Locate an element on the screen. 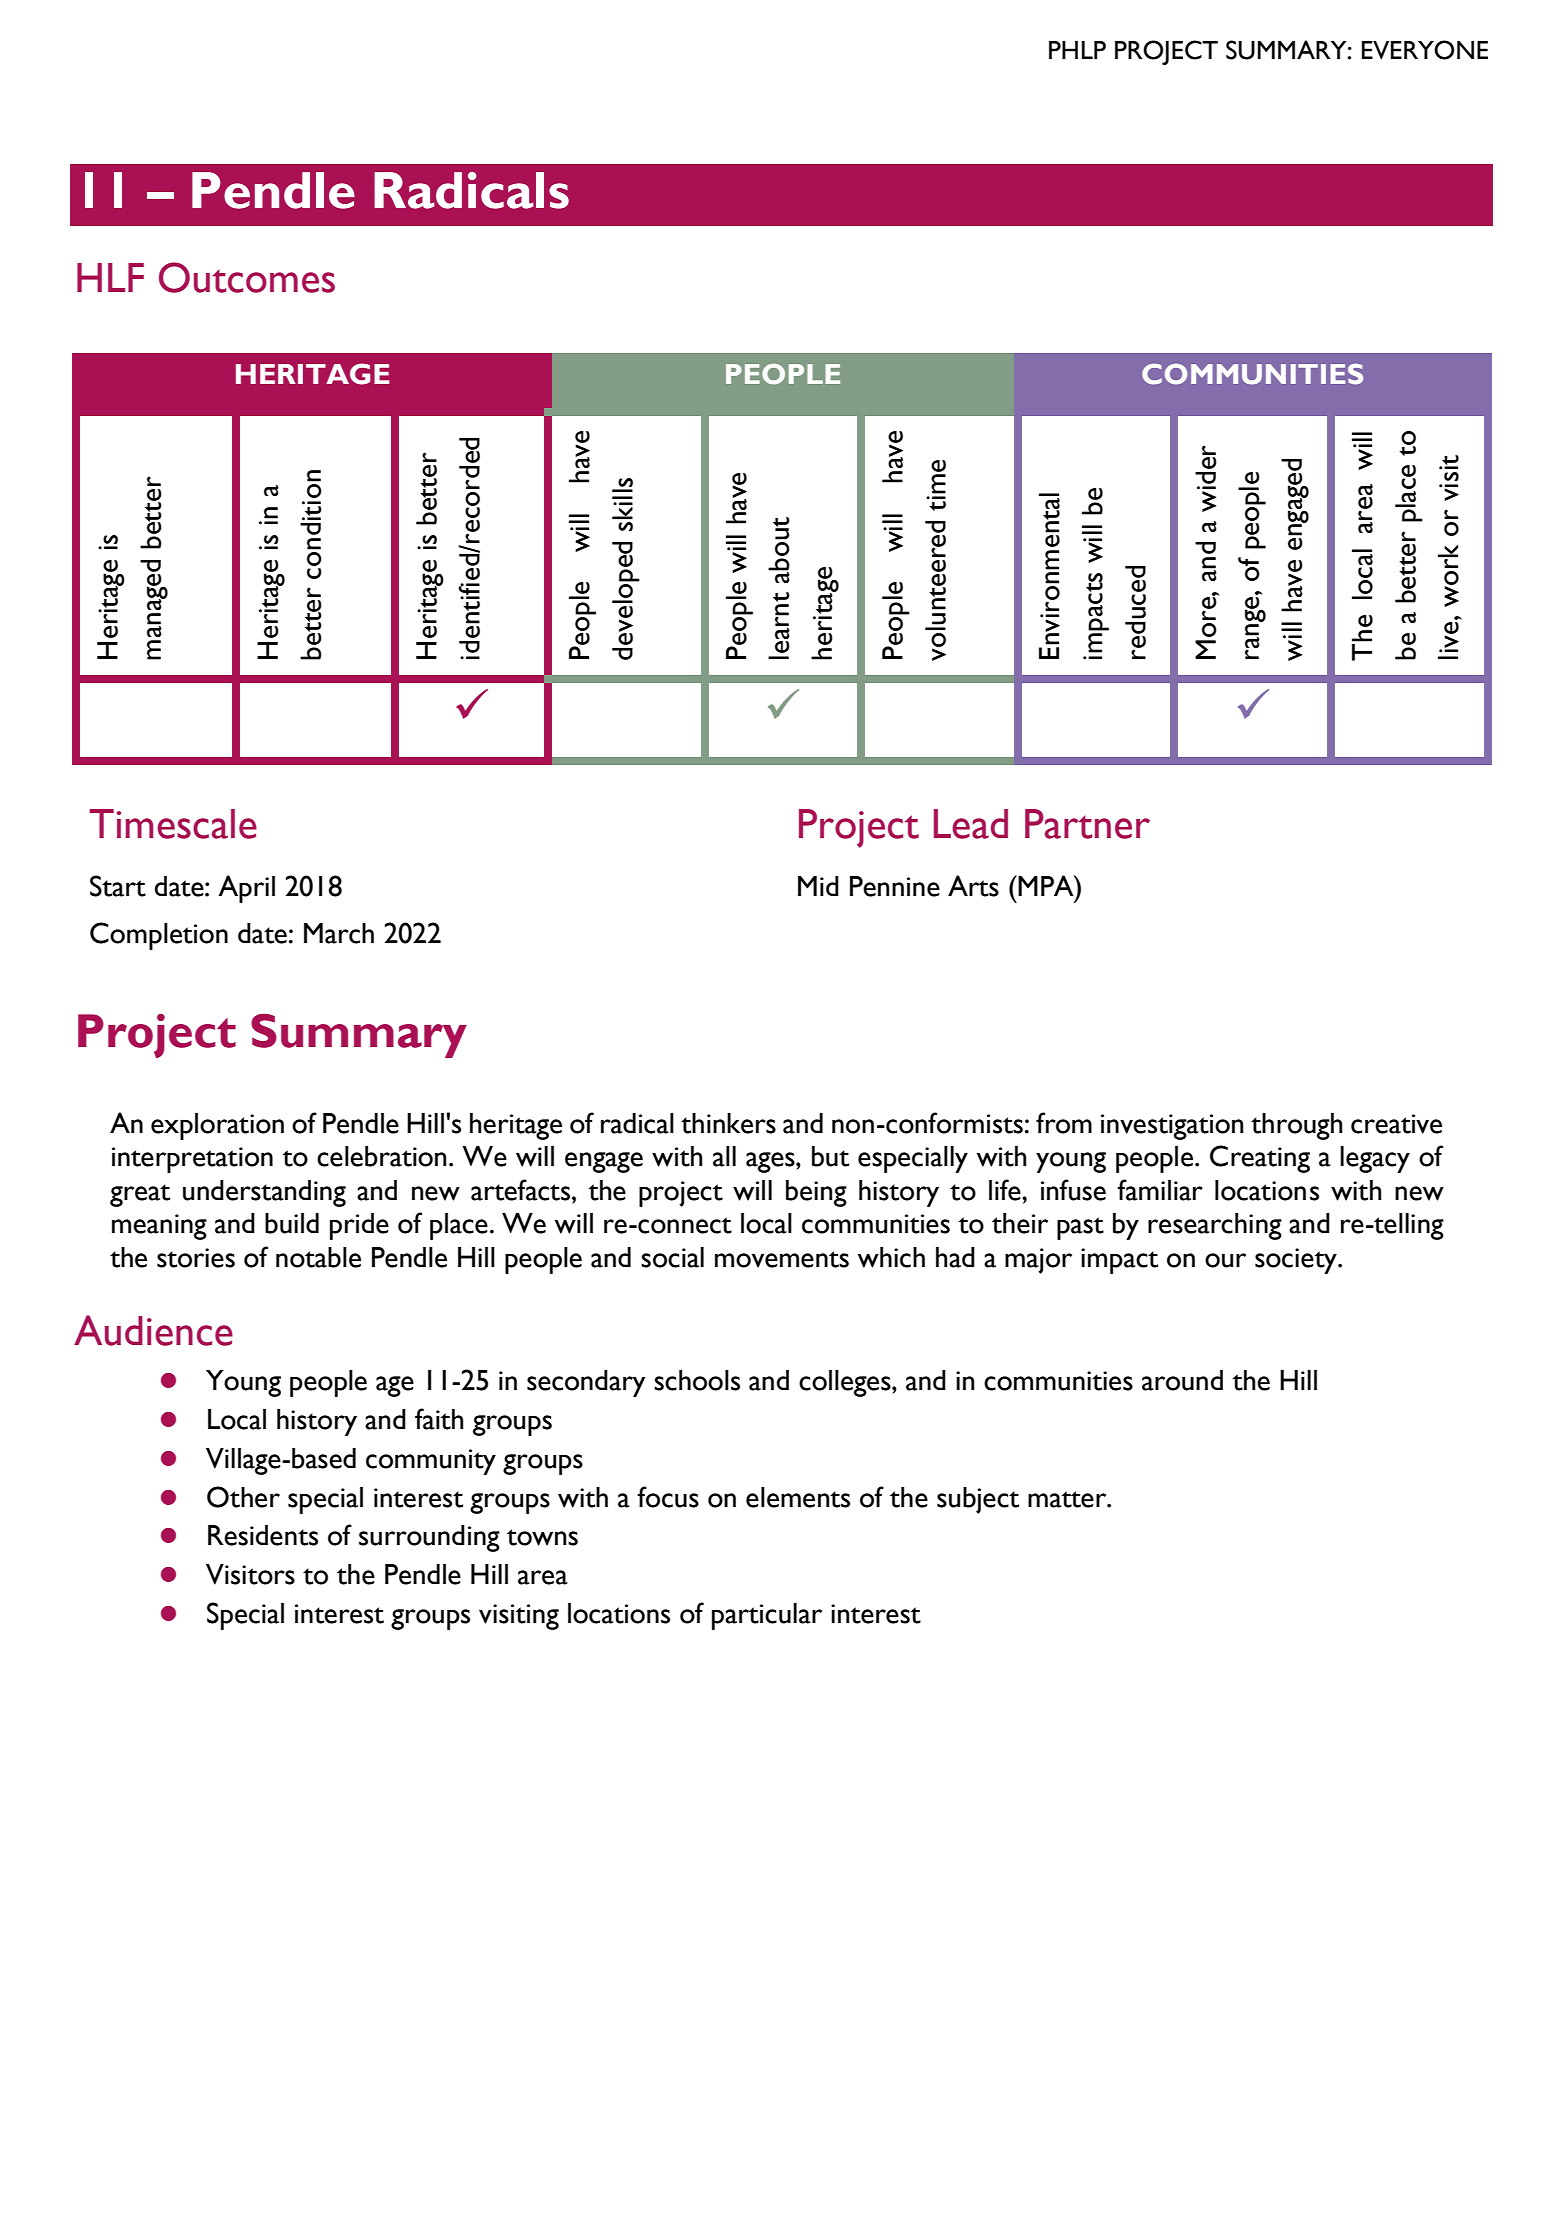 This screenshot has height=2213, width=1564. Mid is located at coordinates (818, 886).
